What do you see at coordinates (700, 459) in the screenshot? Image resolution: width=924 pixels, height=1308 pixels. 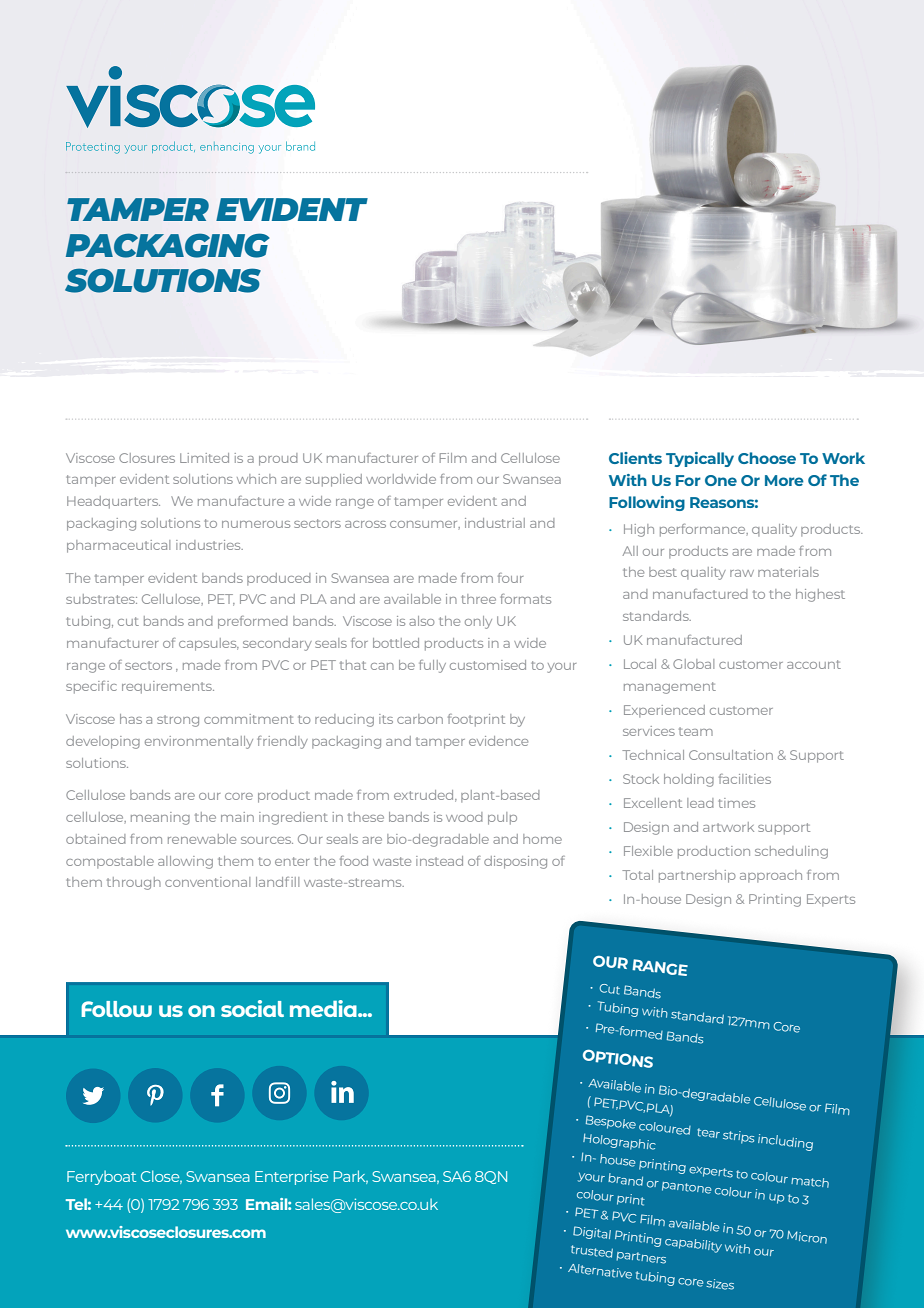 I see `Typically` at bounding box center [700, 459].
